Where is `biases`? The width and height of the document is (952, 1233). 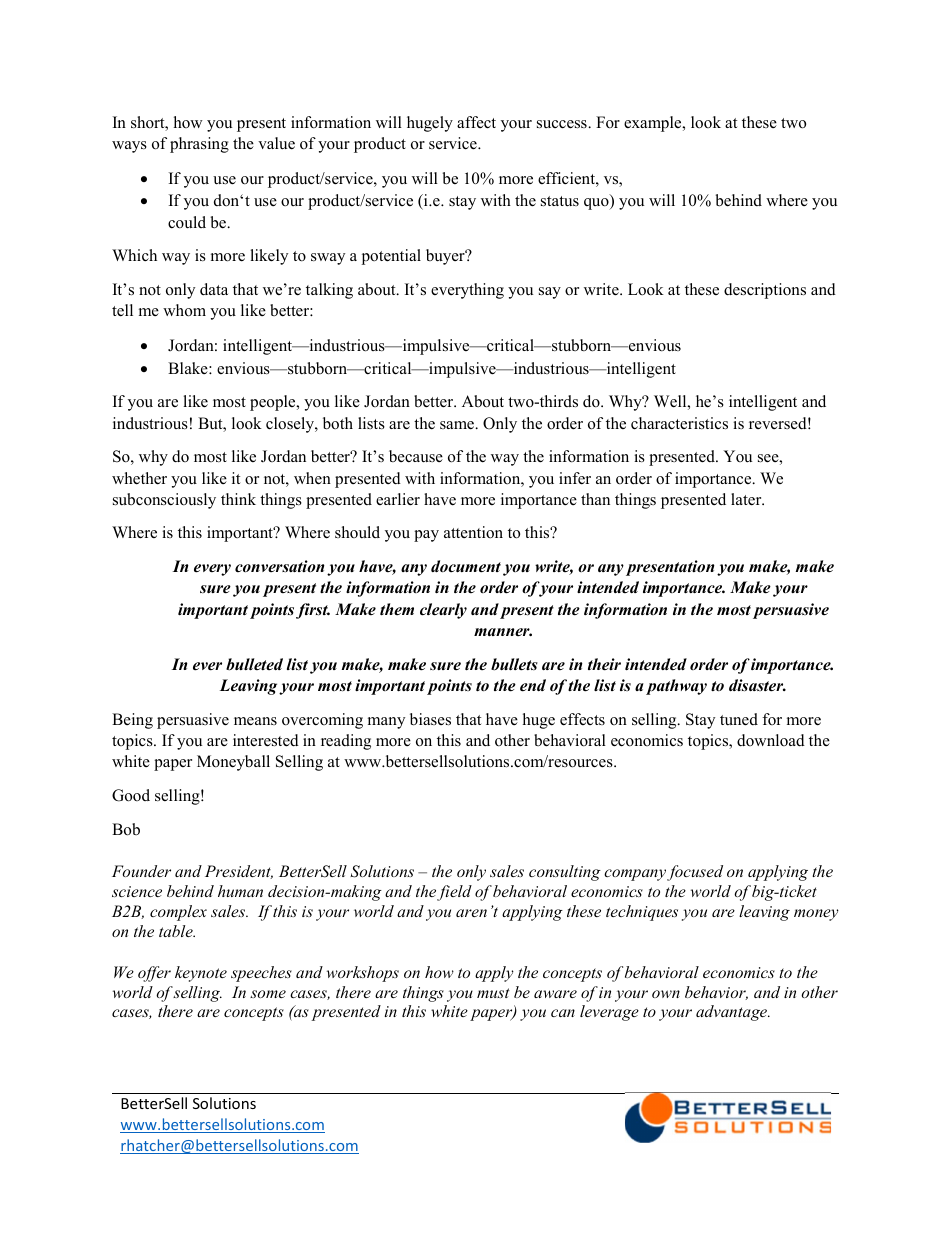
biases is located at coordinates (430, 719).
